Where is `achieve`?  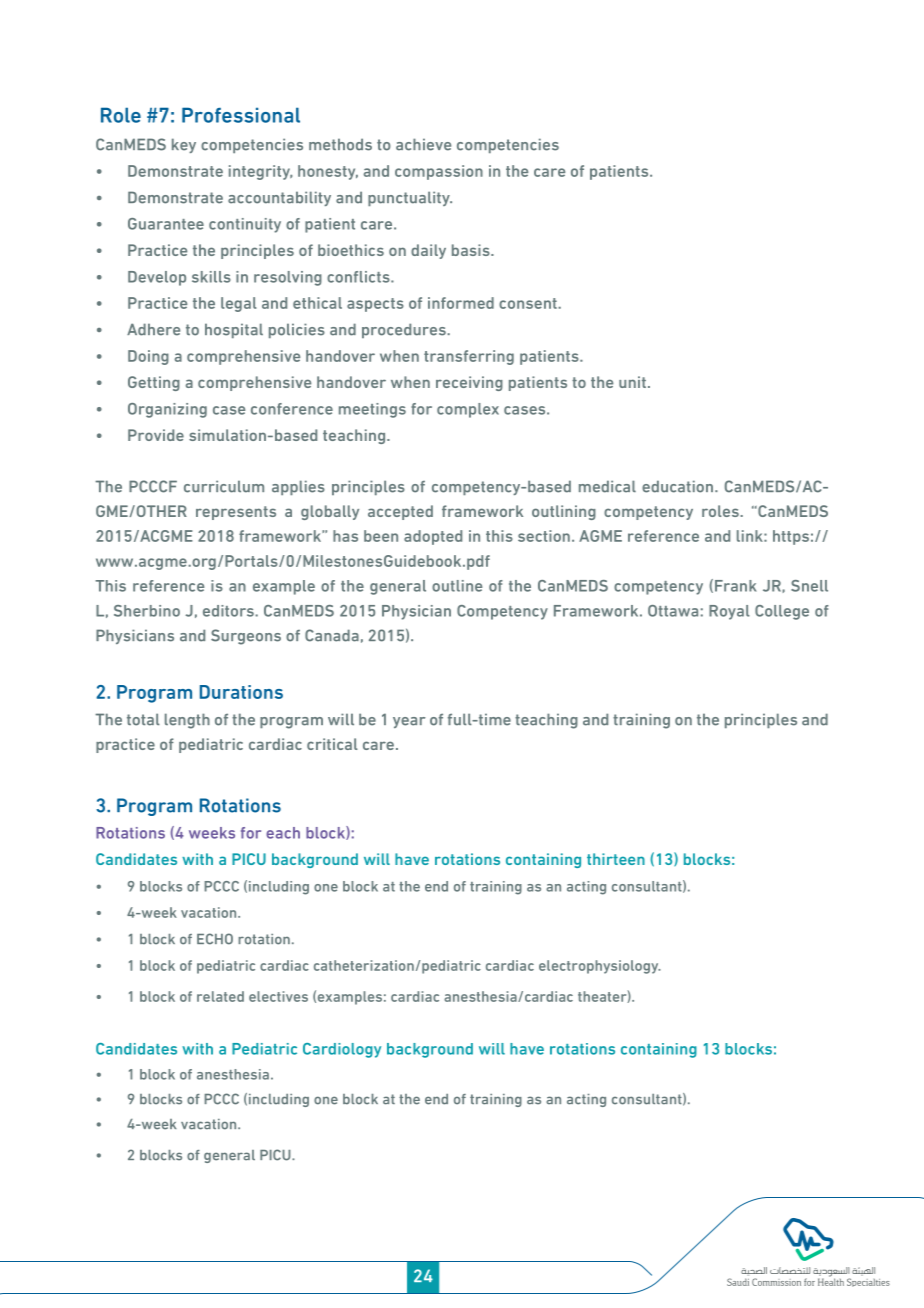
achieve is located at coordinates (423, 144).
